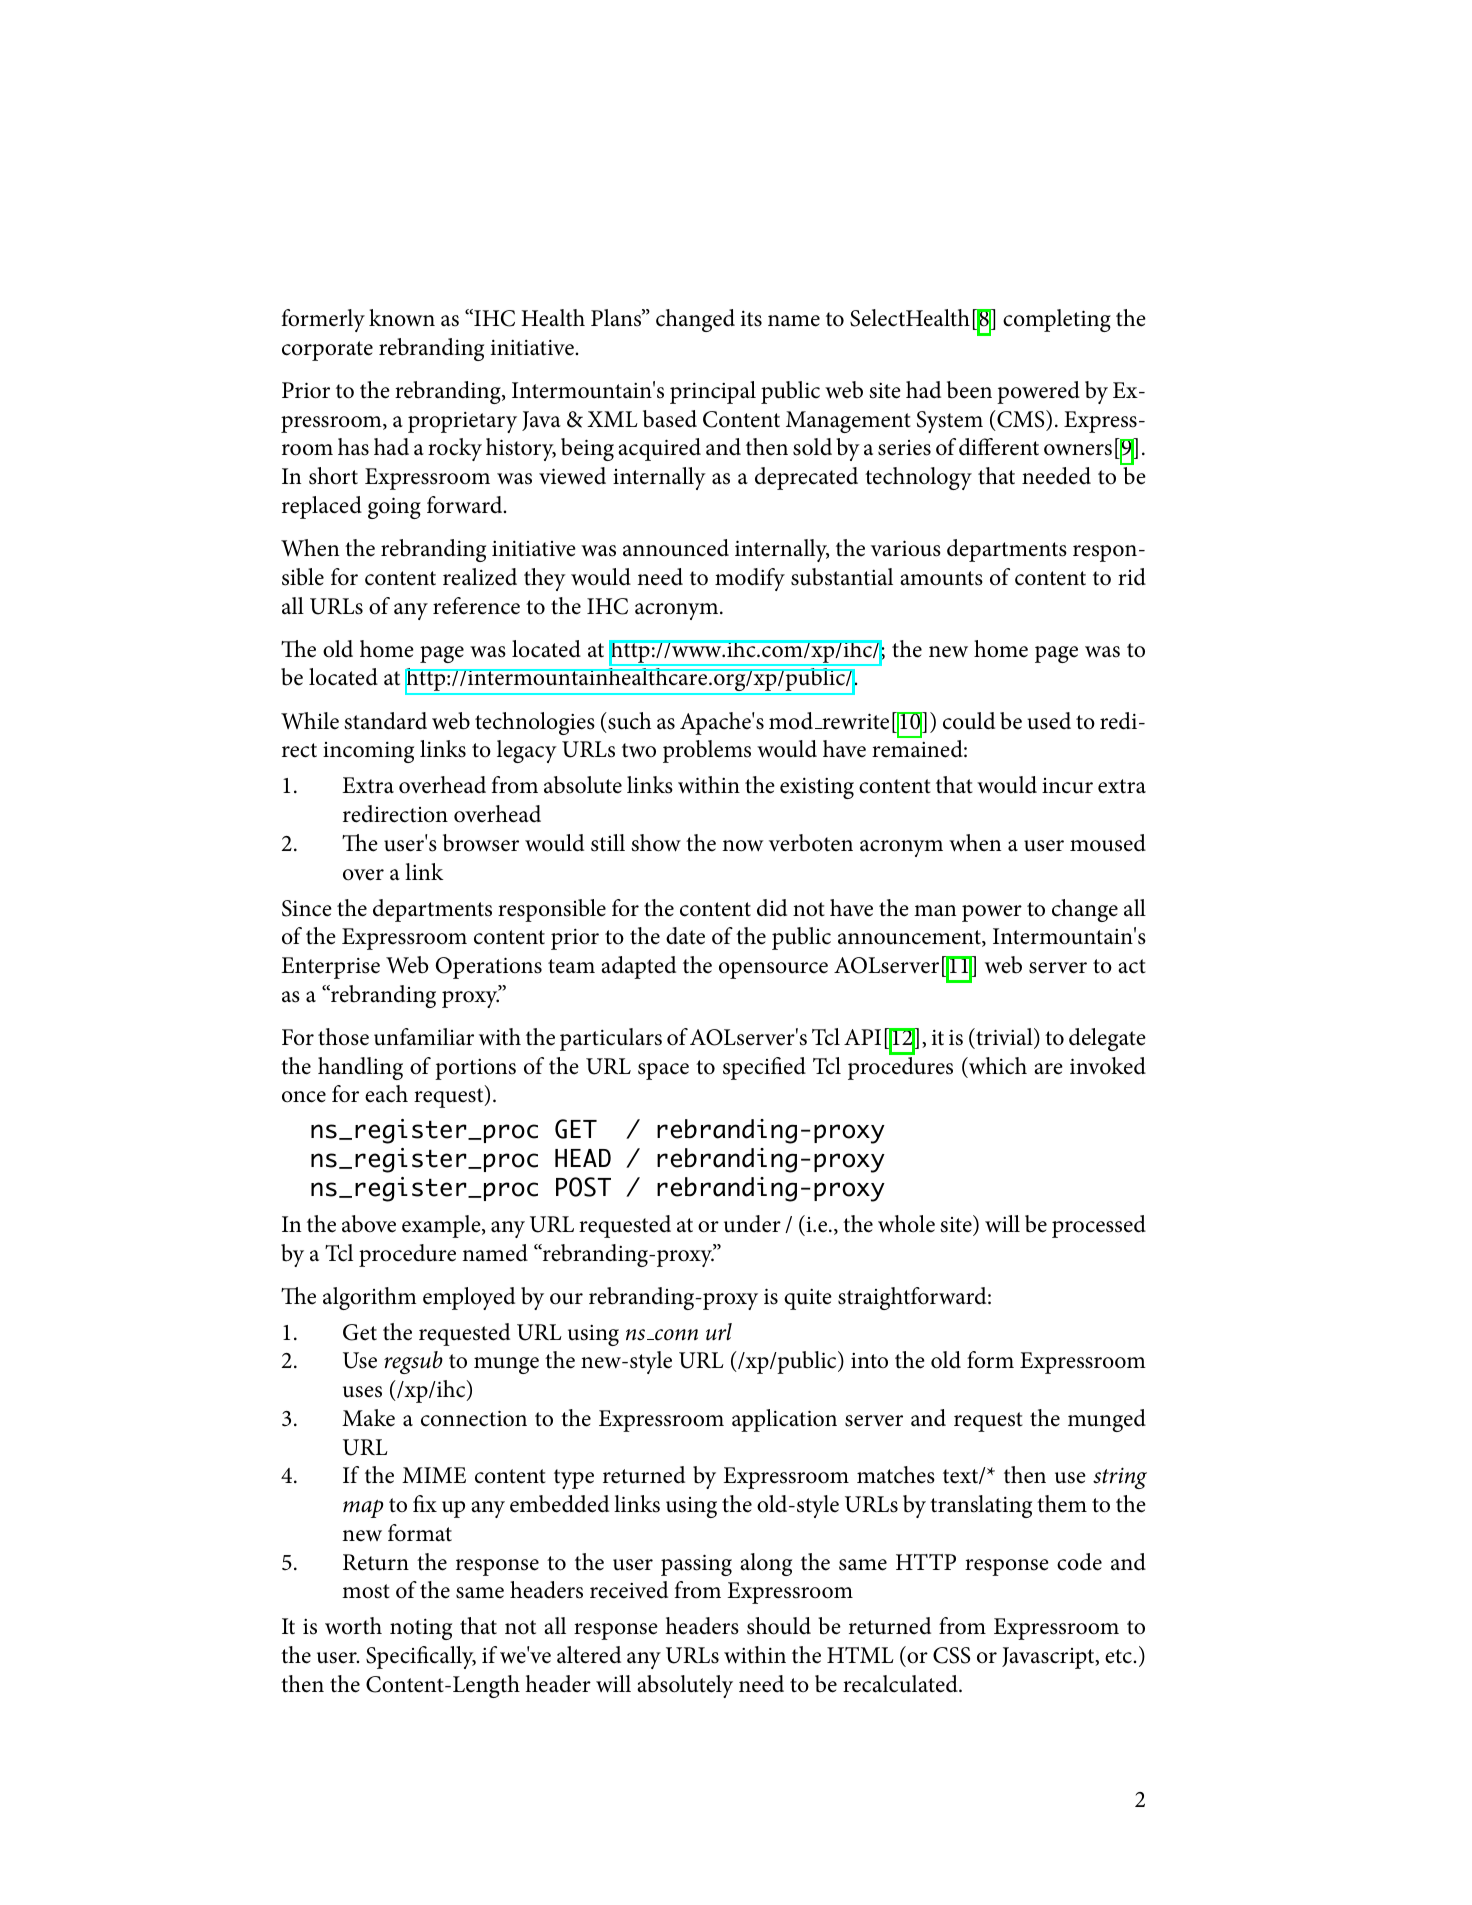 The height and width of the image is (1905, 1472). What do you see at coordinates (713, 392) in the image?
I see `principal` at bounding box center [713, 392].
